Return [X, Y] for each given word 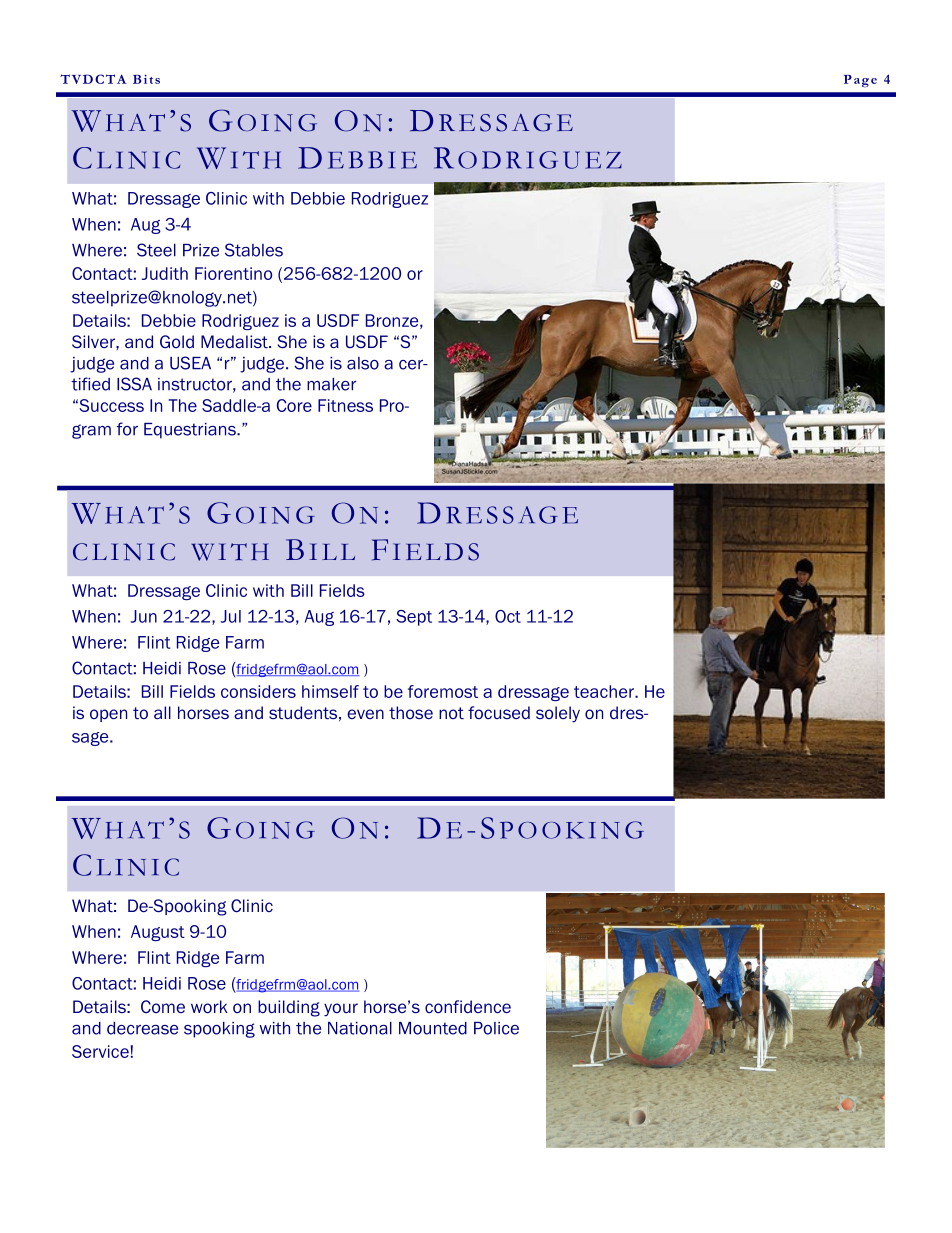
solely [558, 714]
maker [331, 384]
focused [499, 712]
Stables [254, 250]
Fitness [345, 405]
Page [860, 81]
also [363, 363]
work [209, 1007]
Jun [144, 616]
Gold [177, 341]
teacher [605, 691]
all [162, 712]
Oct [508, 616]
